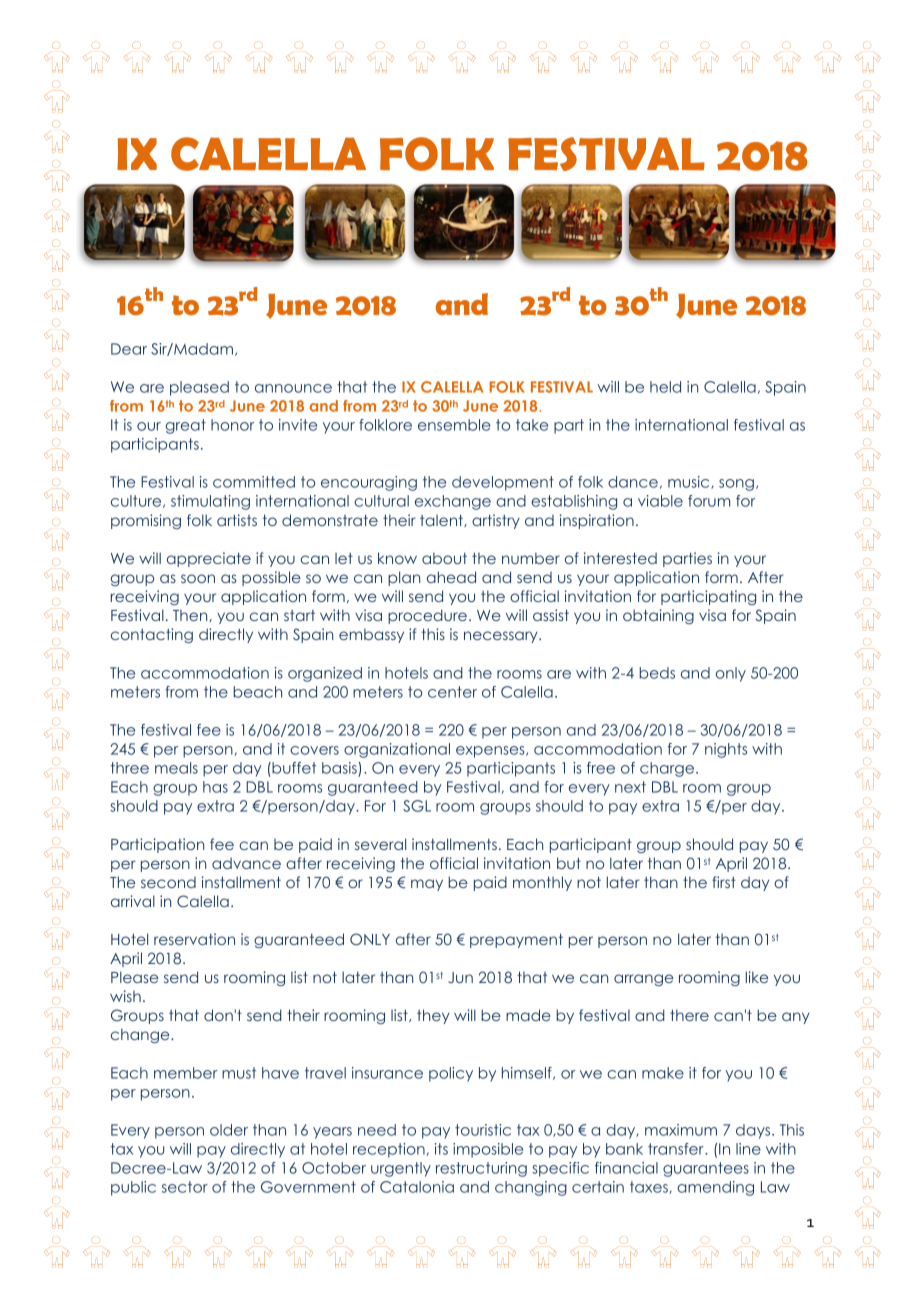 Image resolution: width=924 pixels, height=1308 pixels. Describe the element at coordinates (657, 673) in the screenshot. I see `beds` at that location.
